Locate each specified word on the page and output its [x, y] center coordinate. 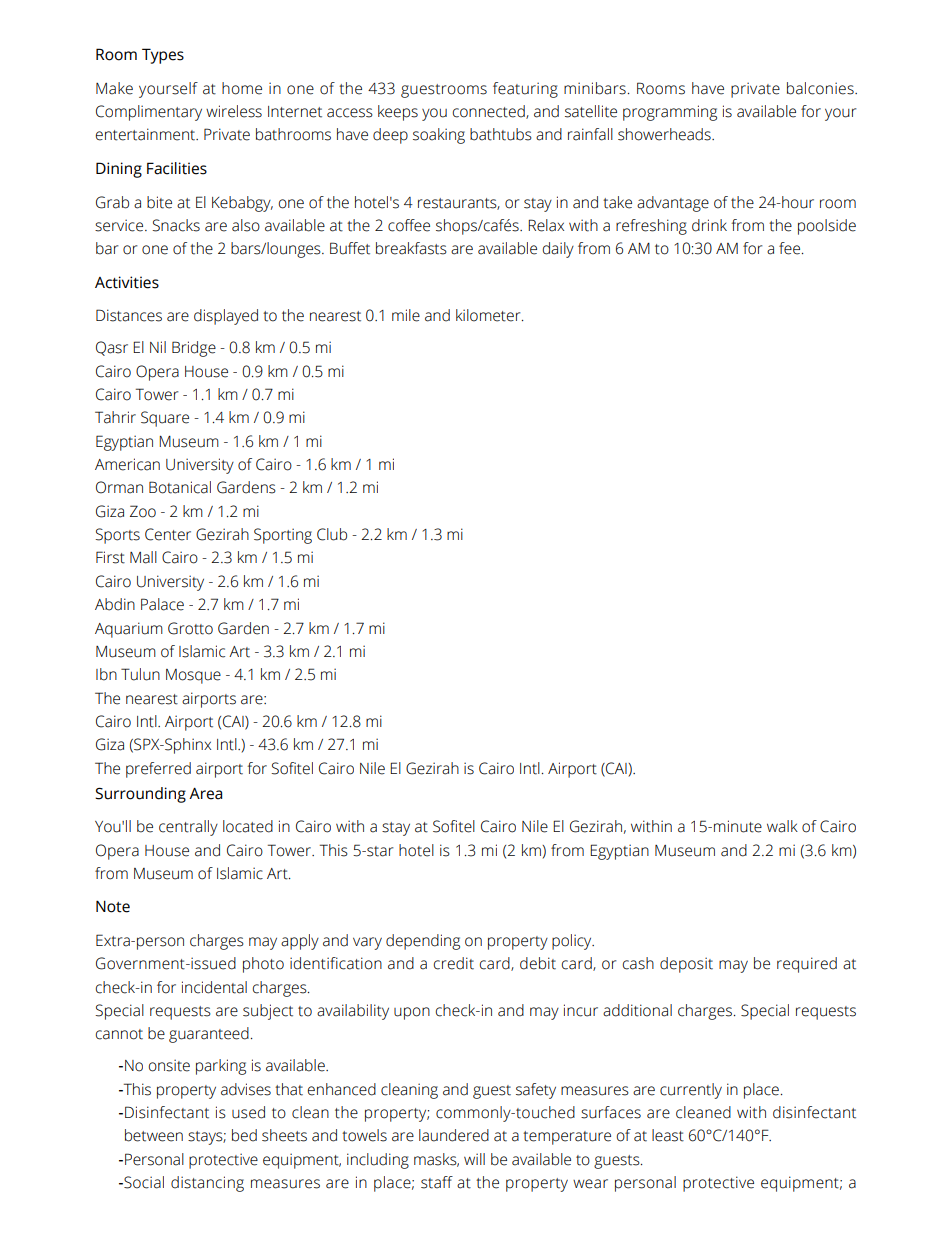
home [242, 88]
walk [782, 826]
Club [332, 534]
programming [670, 113]
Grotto [190, 628]
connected [490, 112]
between [154, 1135]
